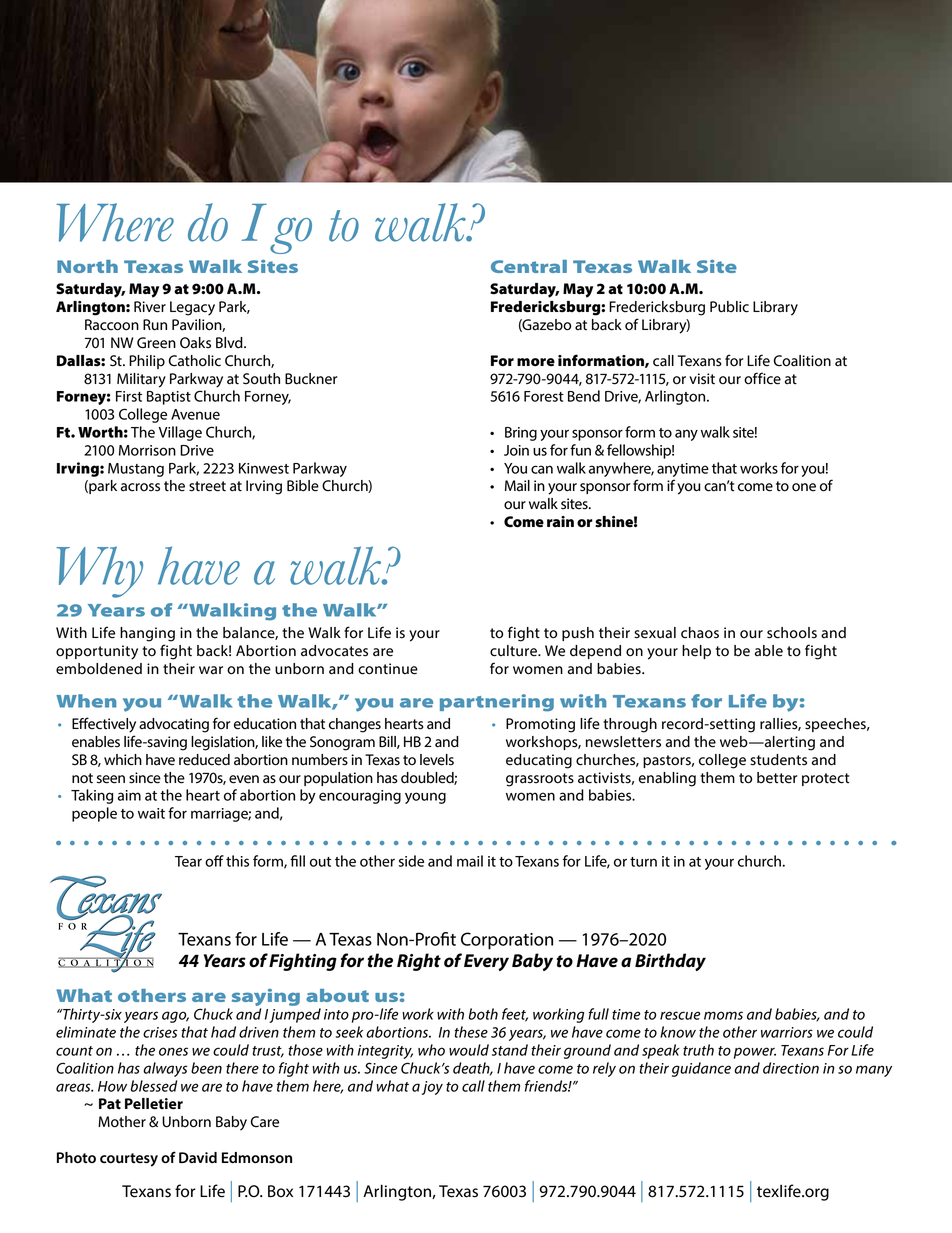 The image size is (952, 1233). What do you see at coordinates (514, 651) in the image?
I see `culture` at bounding box center [514, 651].
